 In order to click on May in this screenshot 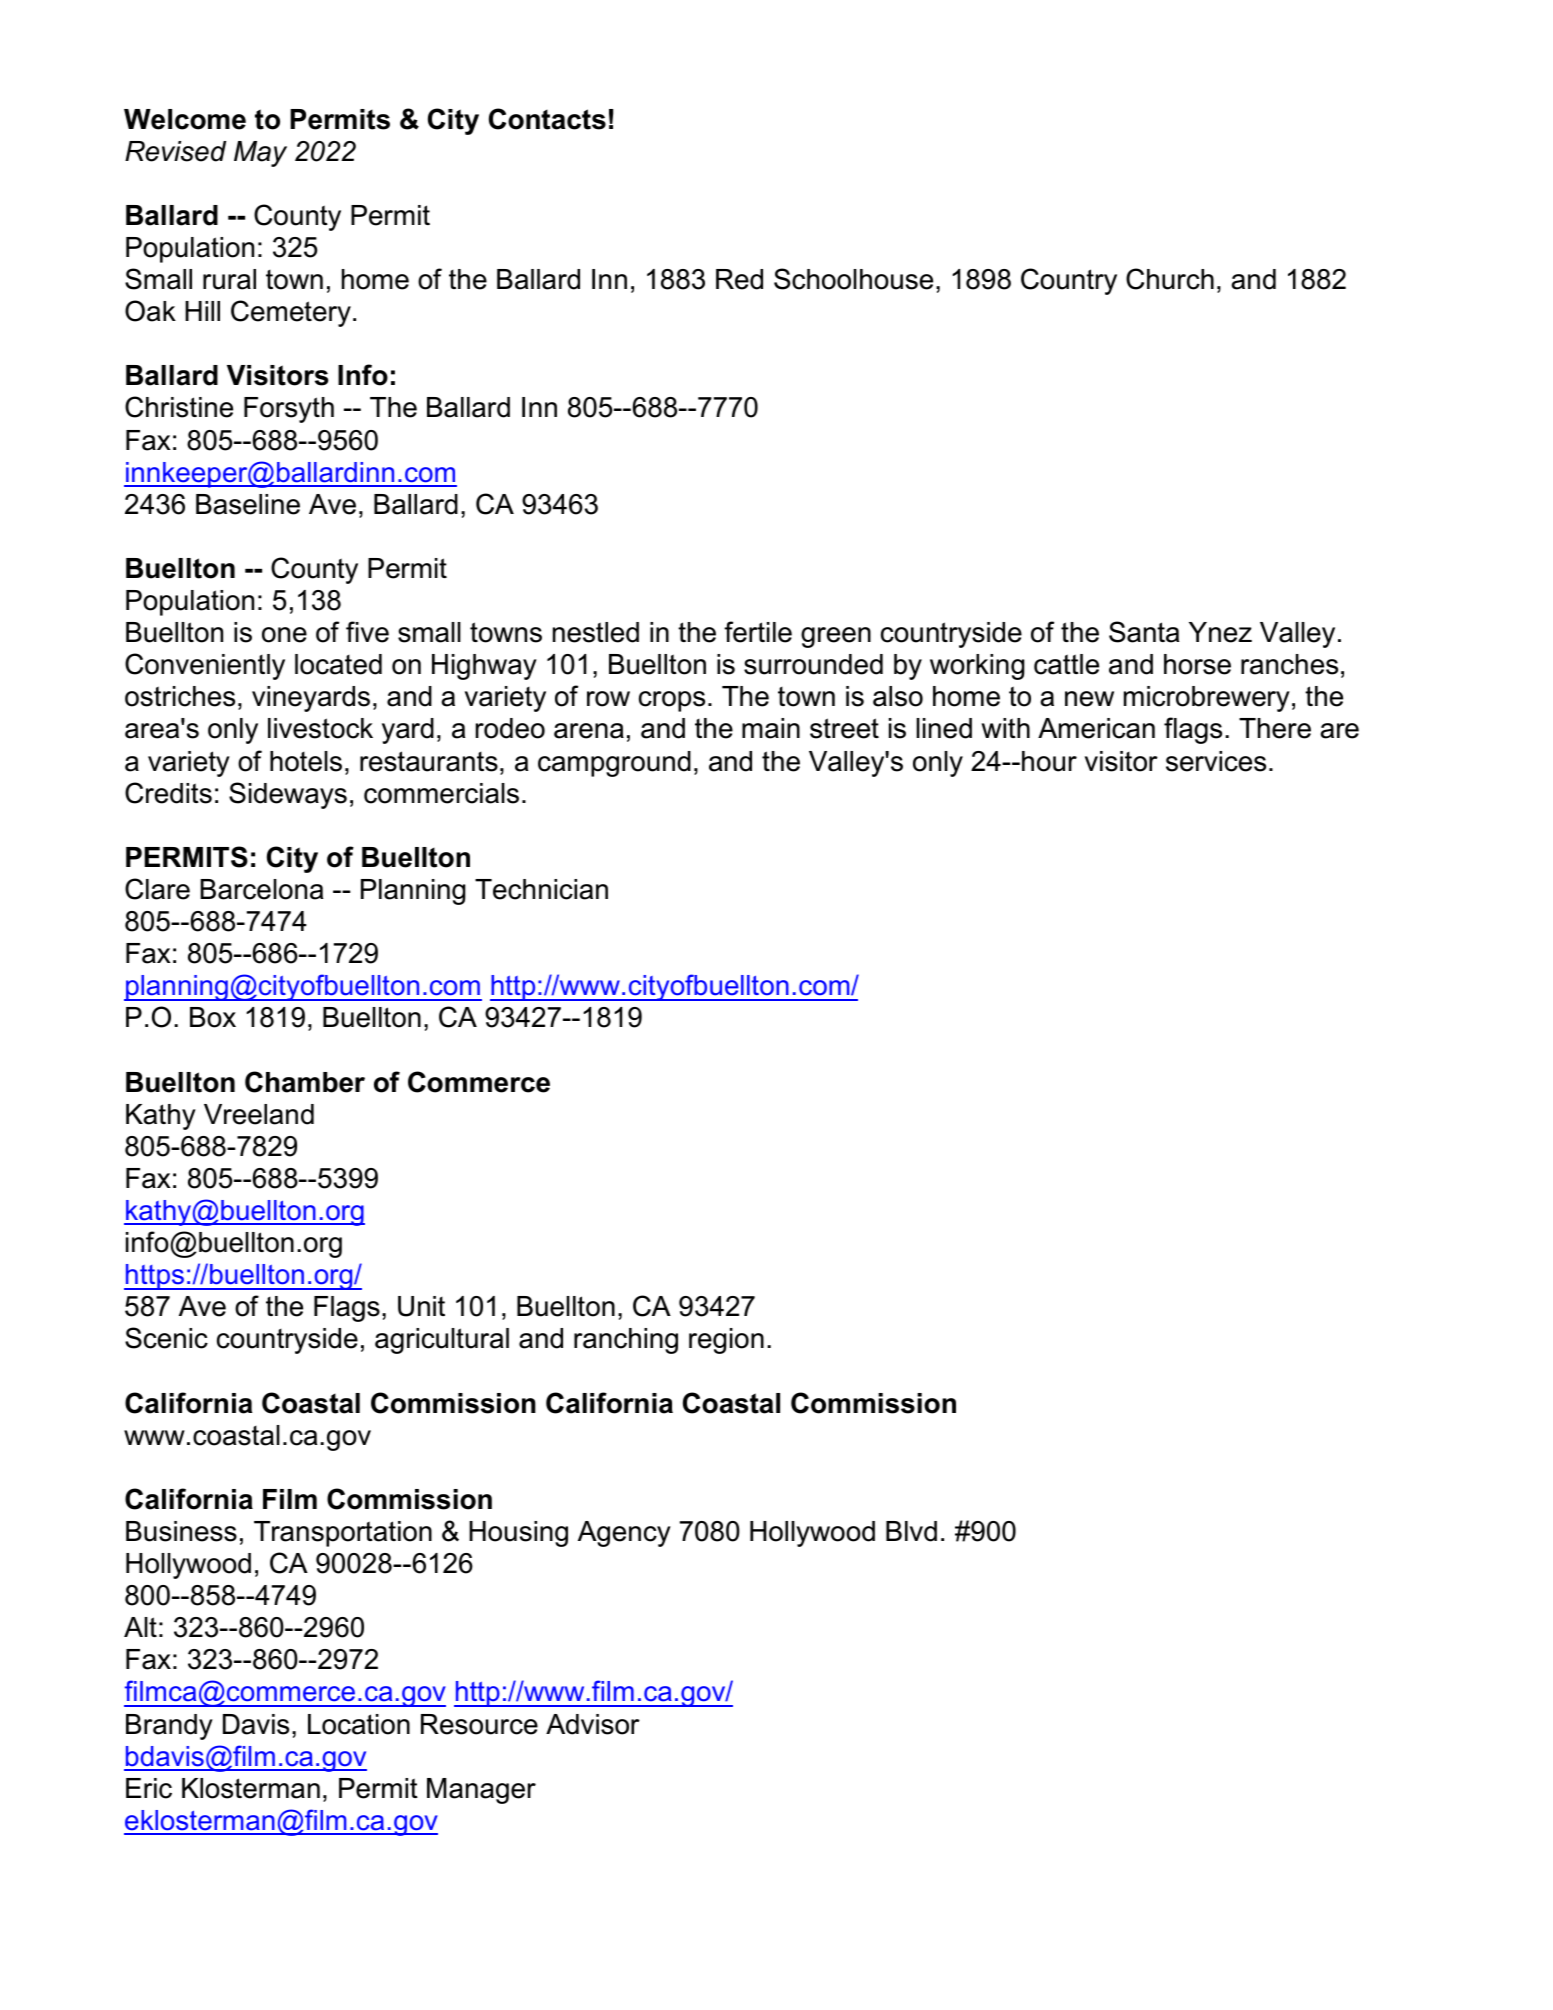, I will do `click(260, 154)`.
